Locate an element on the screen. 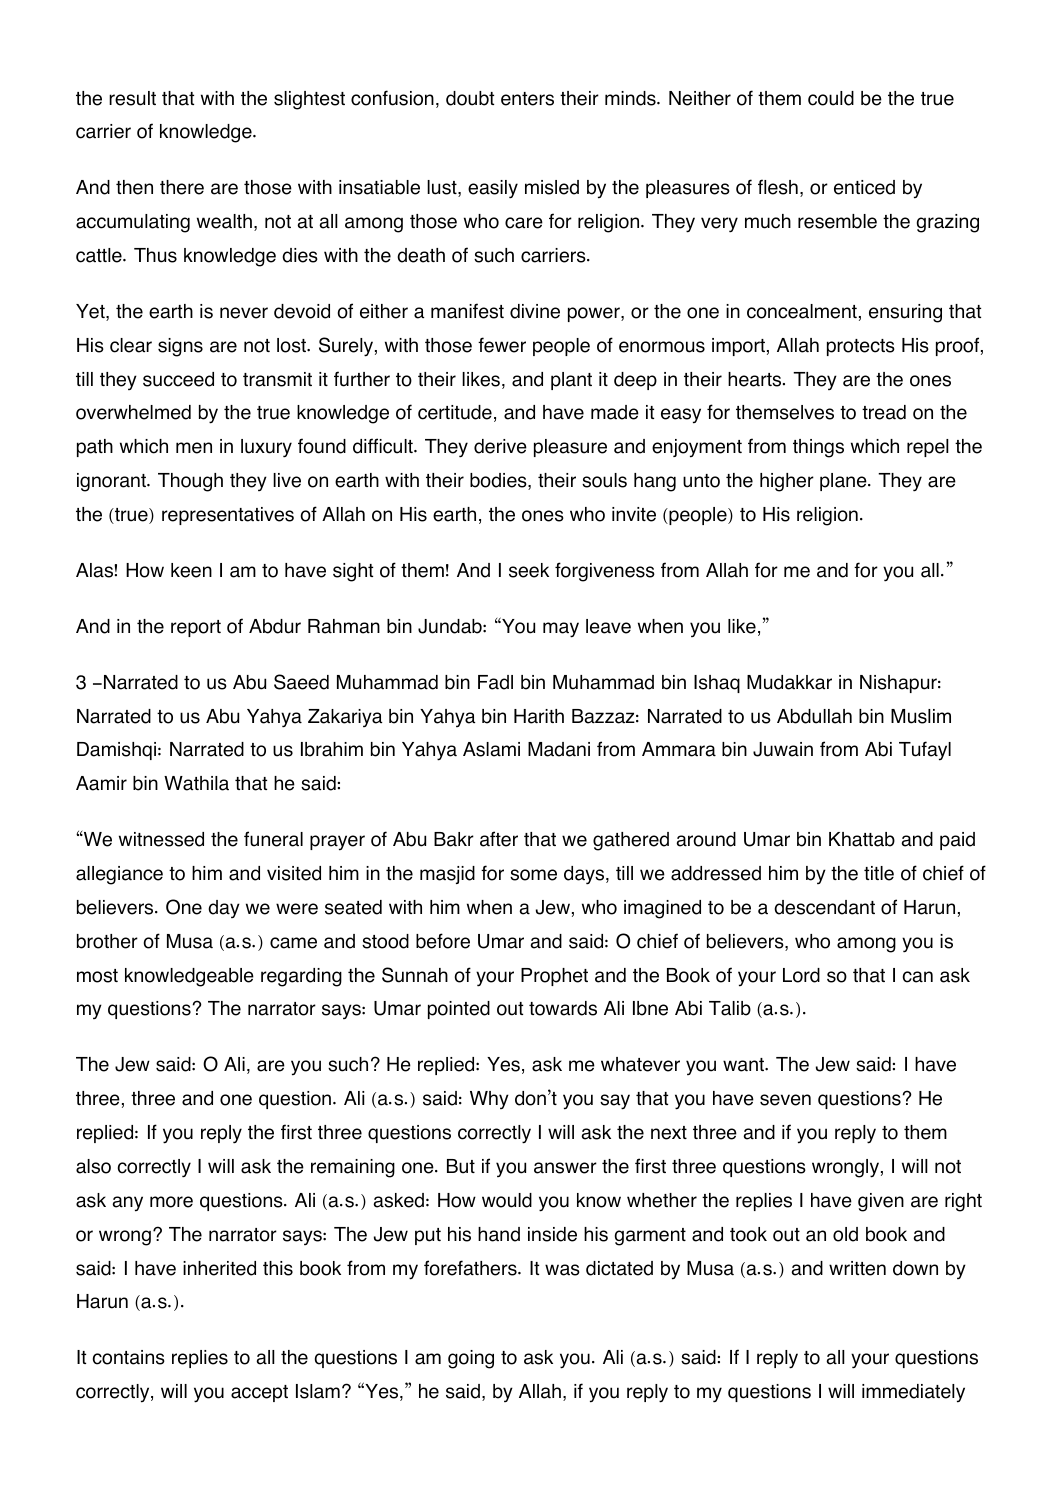  towards is located at coordinates (563, 1008).
